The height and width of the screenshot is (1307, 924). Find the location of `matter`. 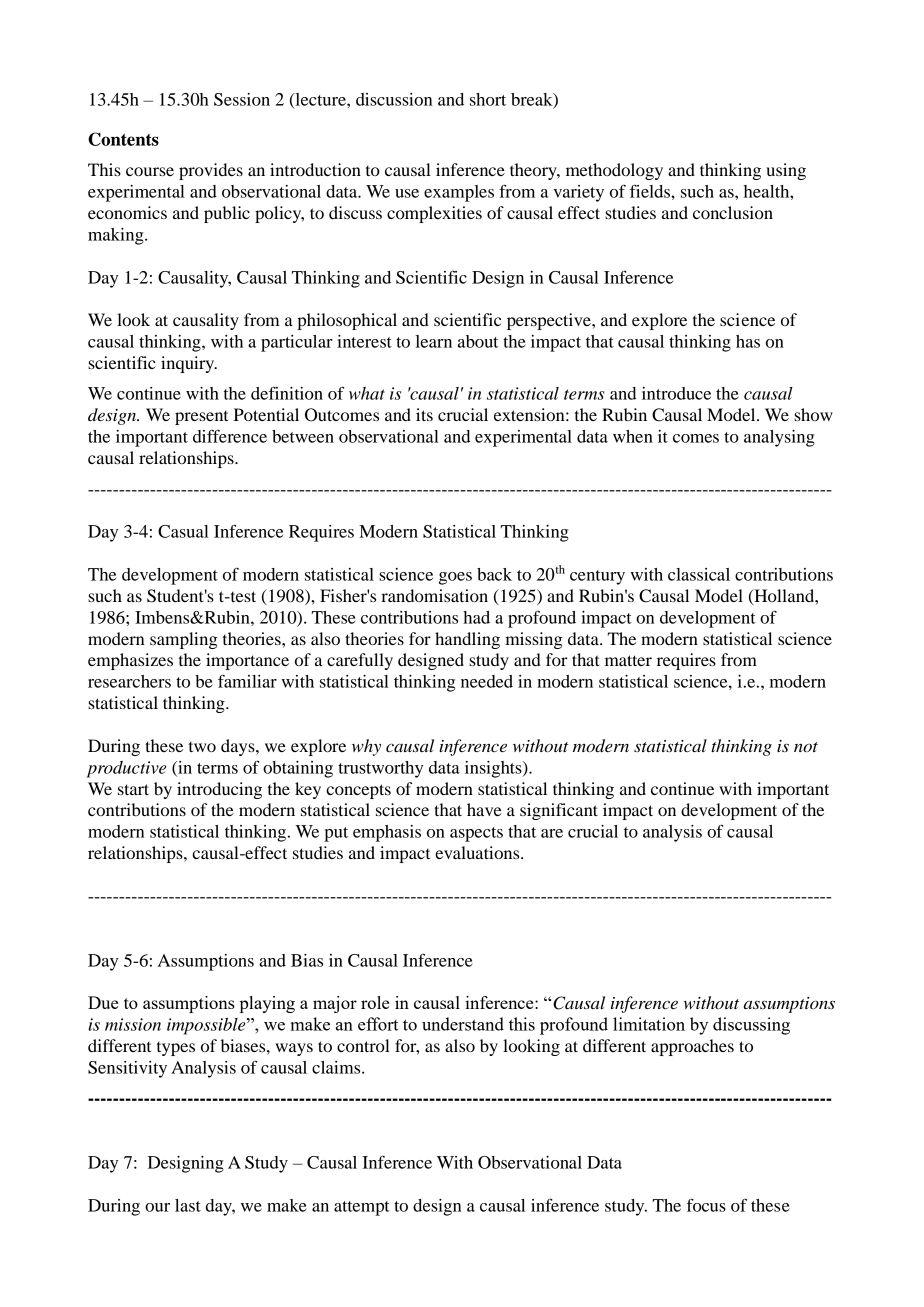

matter is located at coordinates (628, 660).
